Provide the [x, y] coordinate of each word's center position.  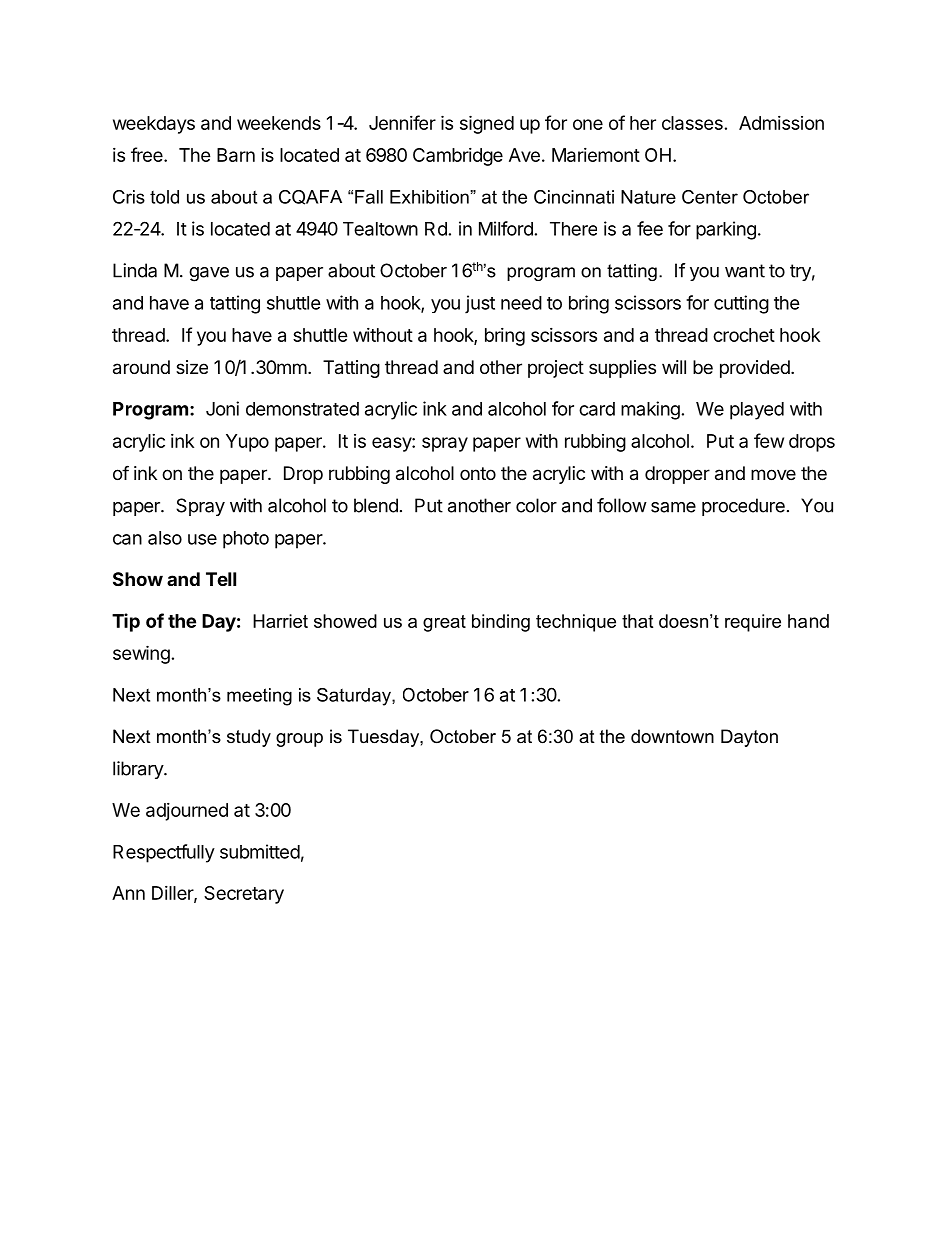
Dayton [749, 738]
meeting [259, 697]
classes [692, 123]
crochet [744, 335]
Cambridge [458, 157]
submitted [260, 851]
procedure [743, 507]
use [202, 539]
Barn [236, 155]
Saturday [355, 697]
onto [478, 473]
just [480, 304]
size [192, 367]
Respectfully [164, 853]
